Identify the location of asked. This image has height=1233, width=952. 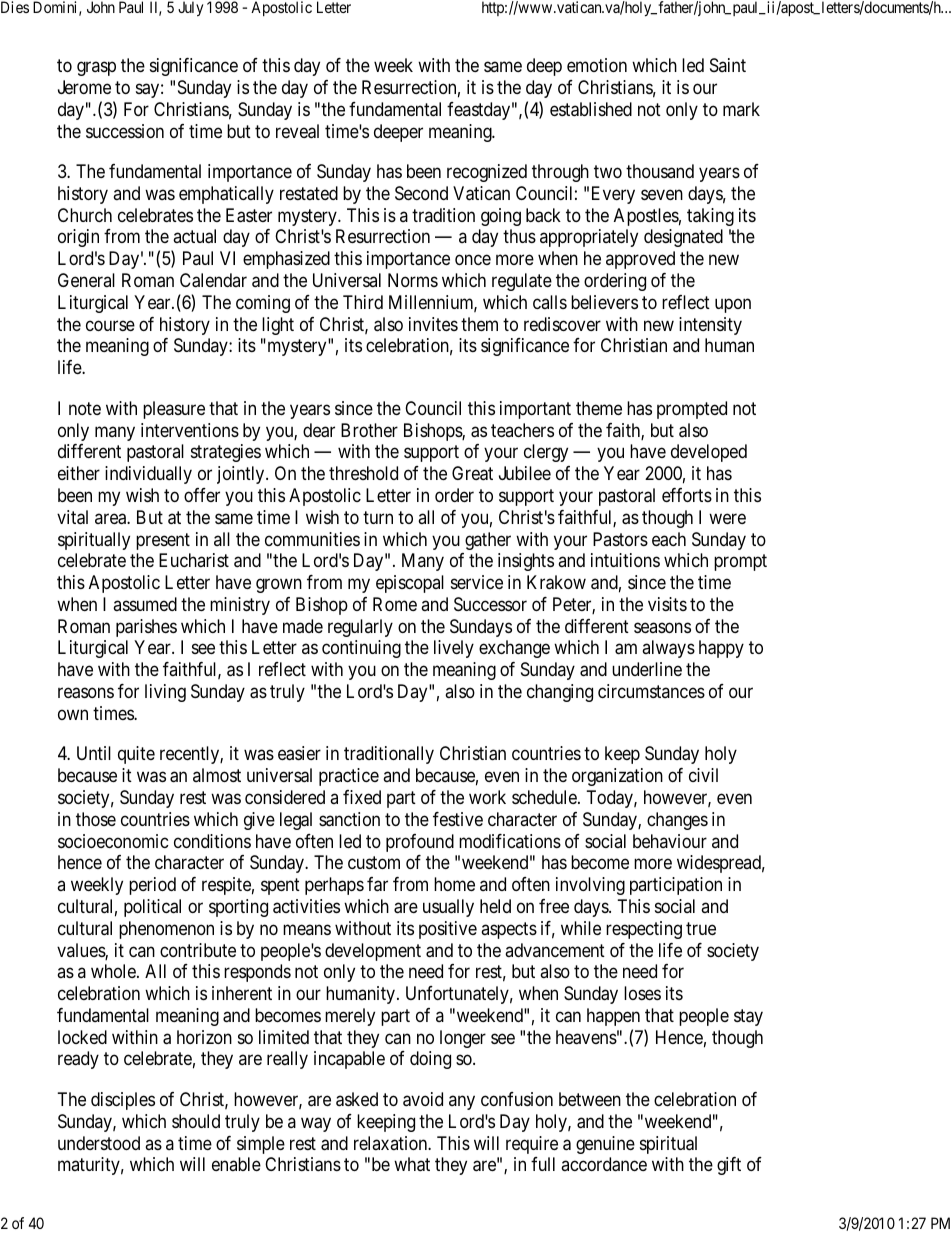
(357, 1099).
